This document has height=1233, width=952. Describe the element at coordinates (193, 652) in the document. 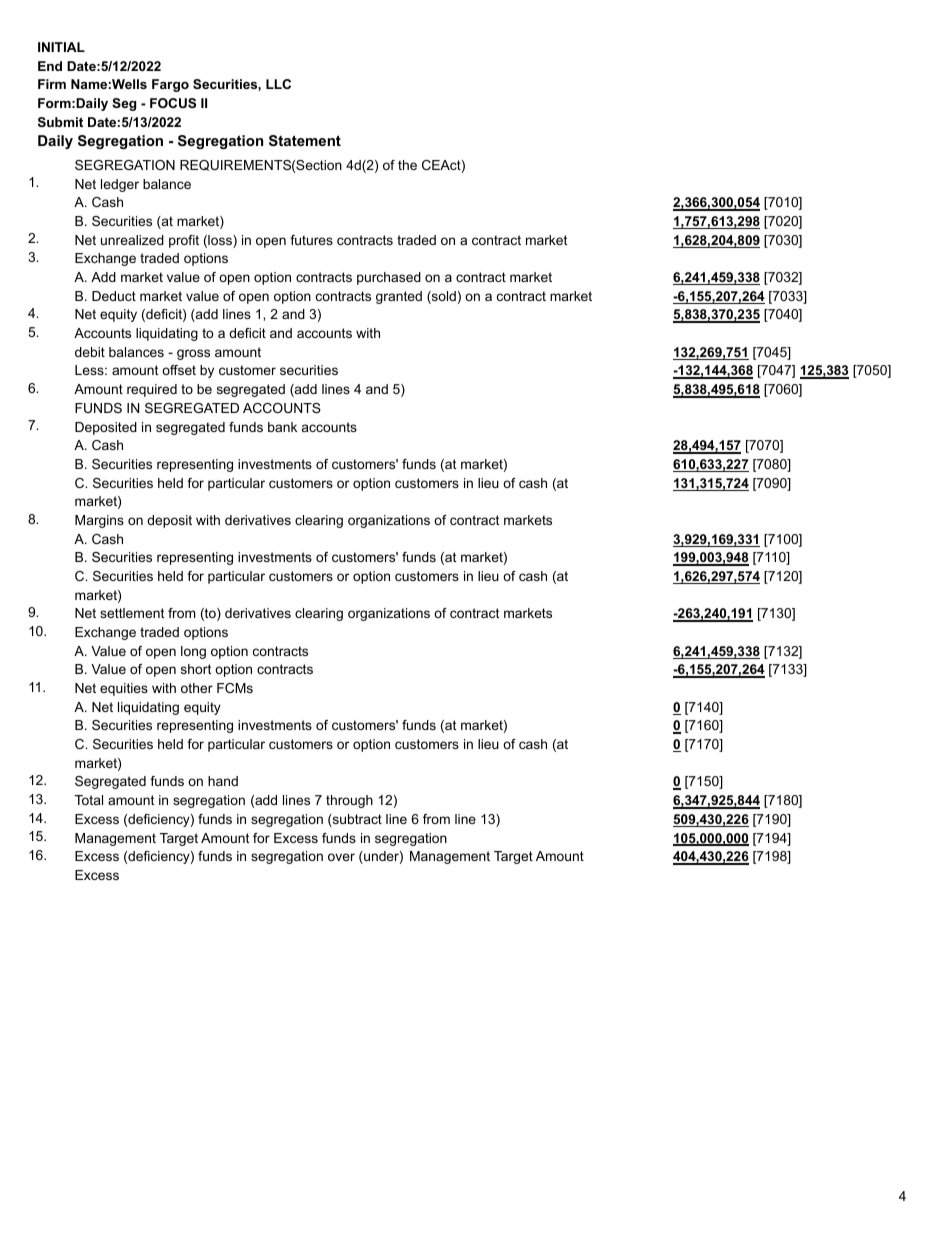

I see `long` at that location.
